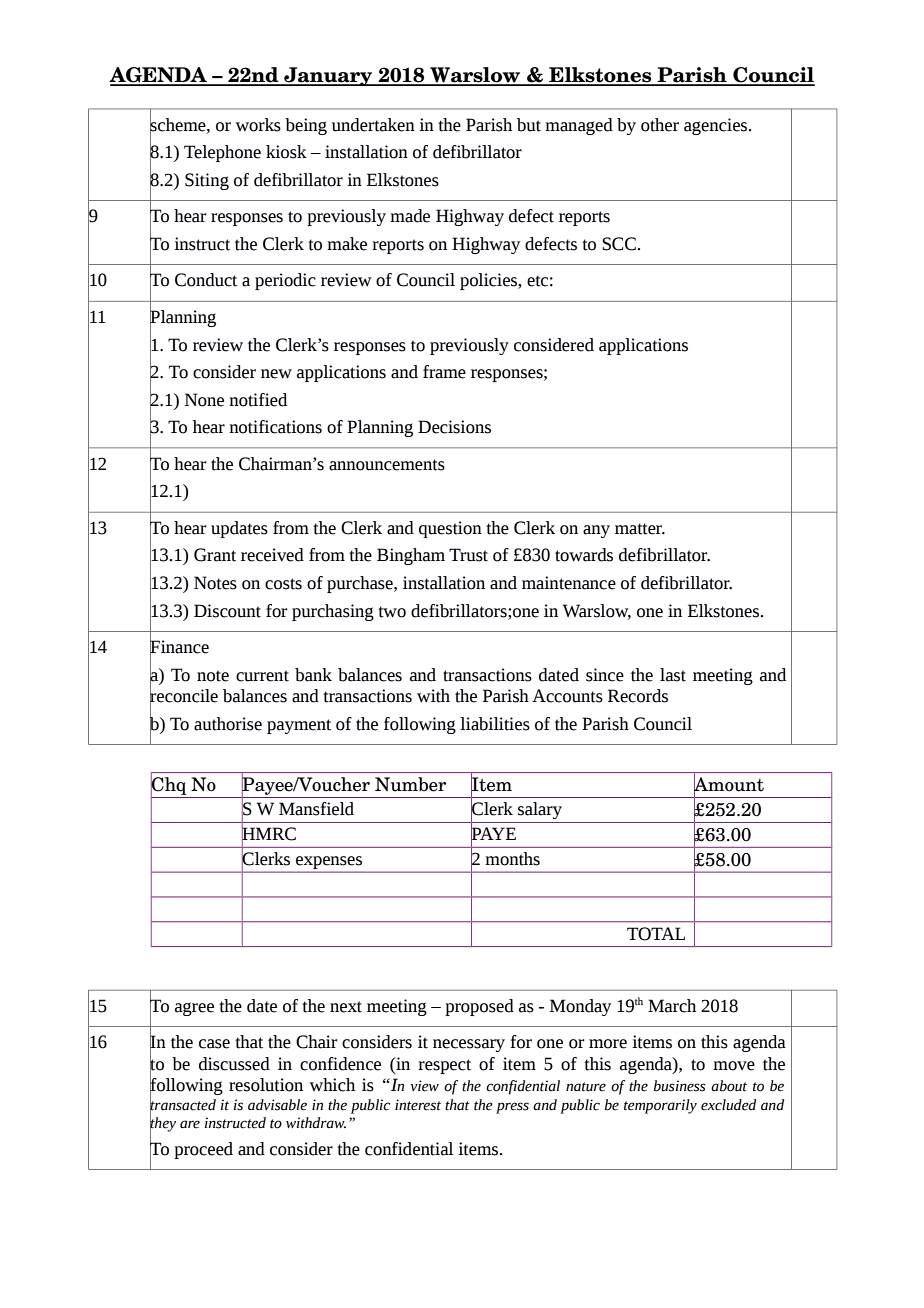 The width and height of the screenshot is (924, 1308). What do you see at coordinates (227, 611) in the screenshot?
I see `Discount` at bounding box center [227, 611].
